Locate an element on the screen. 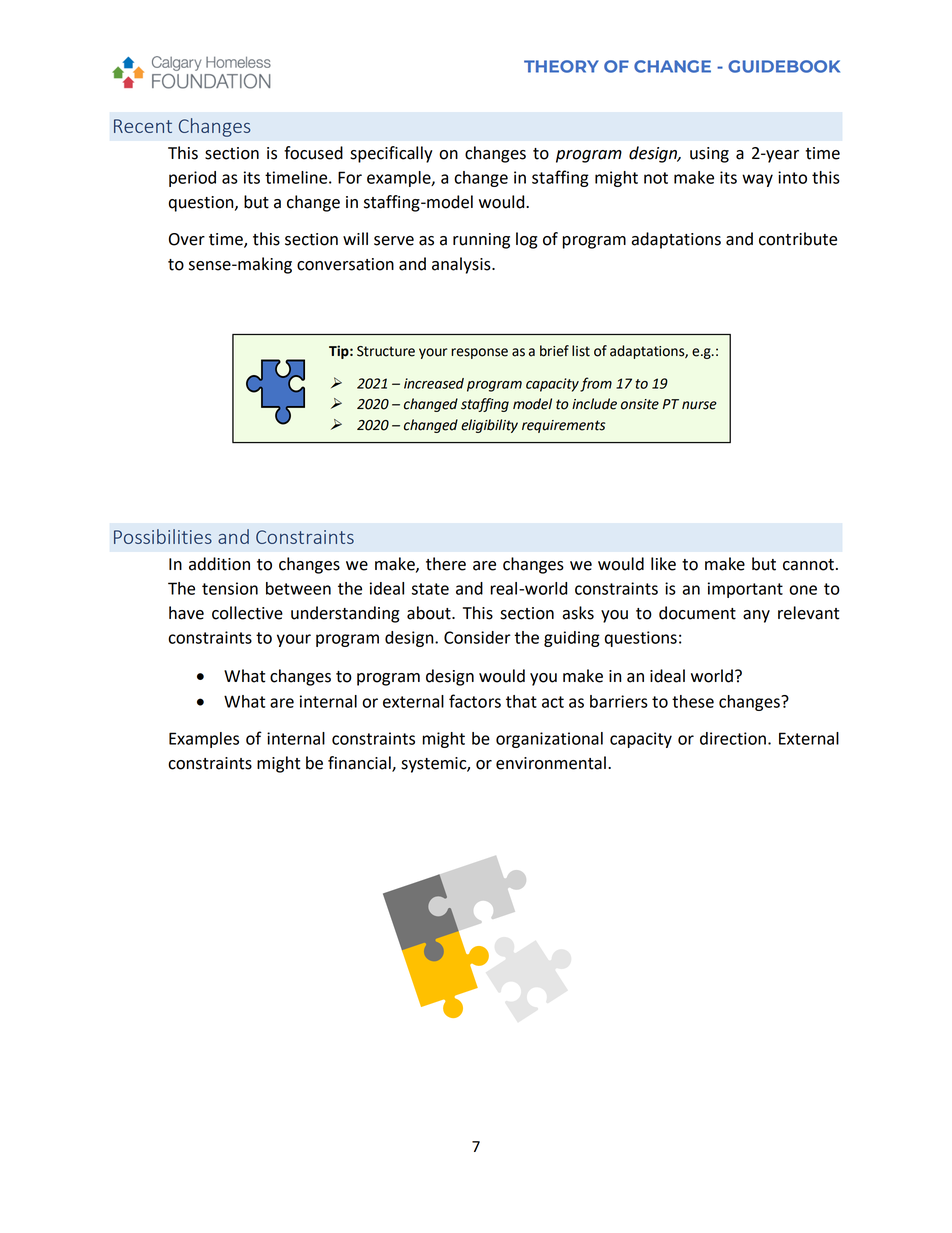  there is located at coordinates (446, 564).
